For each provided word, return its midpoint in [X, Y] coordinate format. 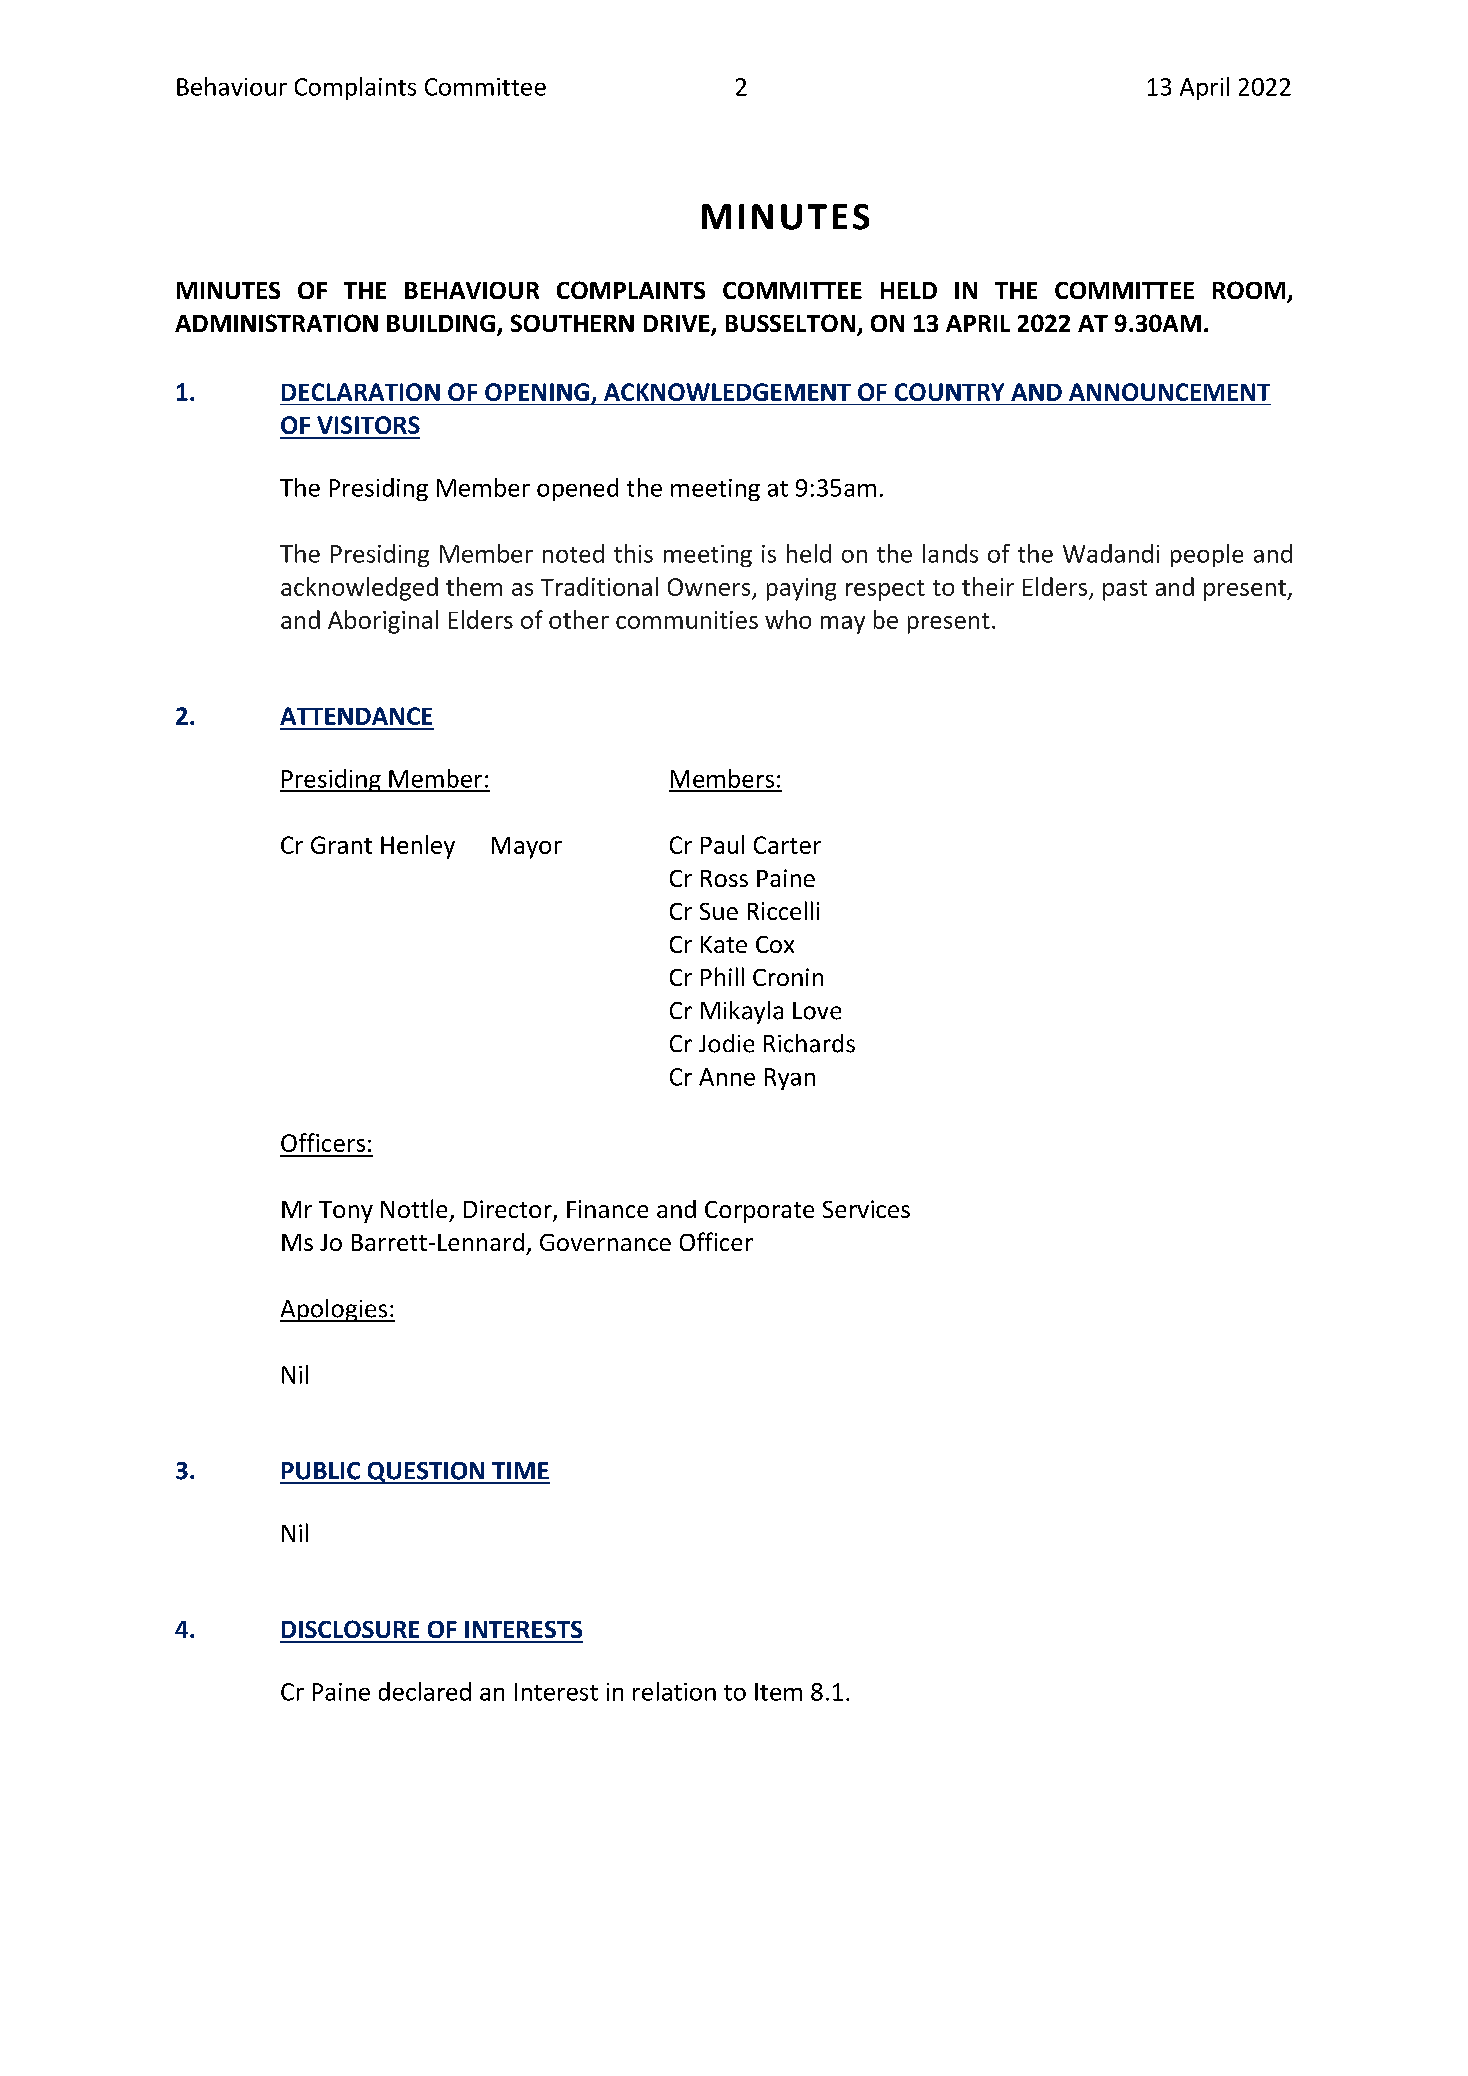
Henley [418, 847]
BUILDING [441, 323]
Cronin [788, 977]
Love [817, 1011]
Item [778, 1692]
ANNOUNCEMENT [1169, 392]
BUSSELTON [790, 323]
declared [425, 1691]
